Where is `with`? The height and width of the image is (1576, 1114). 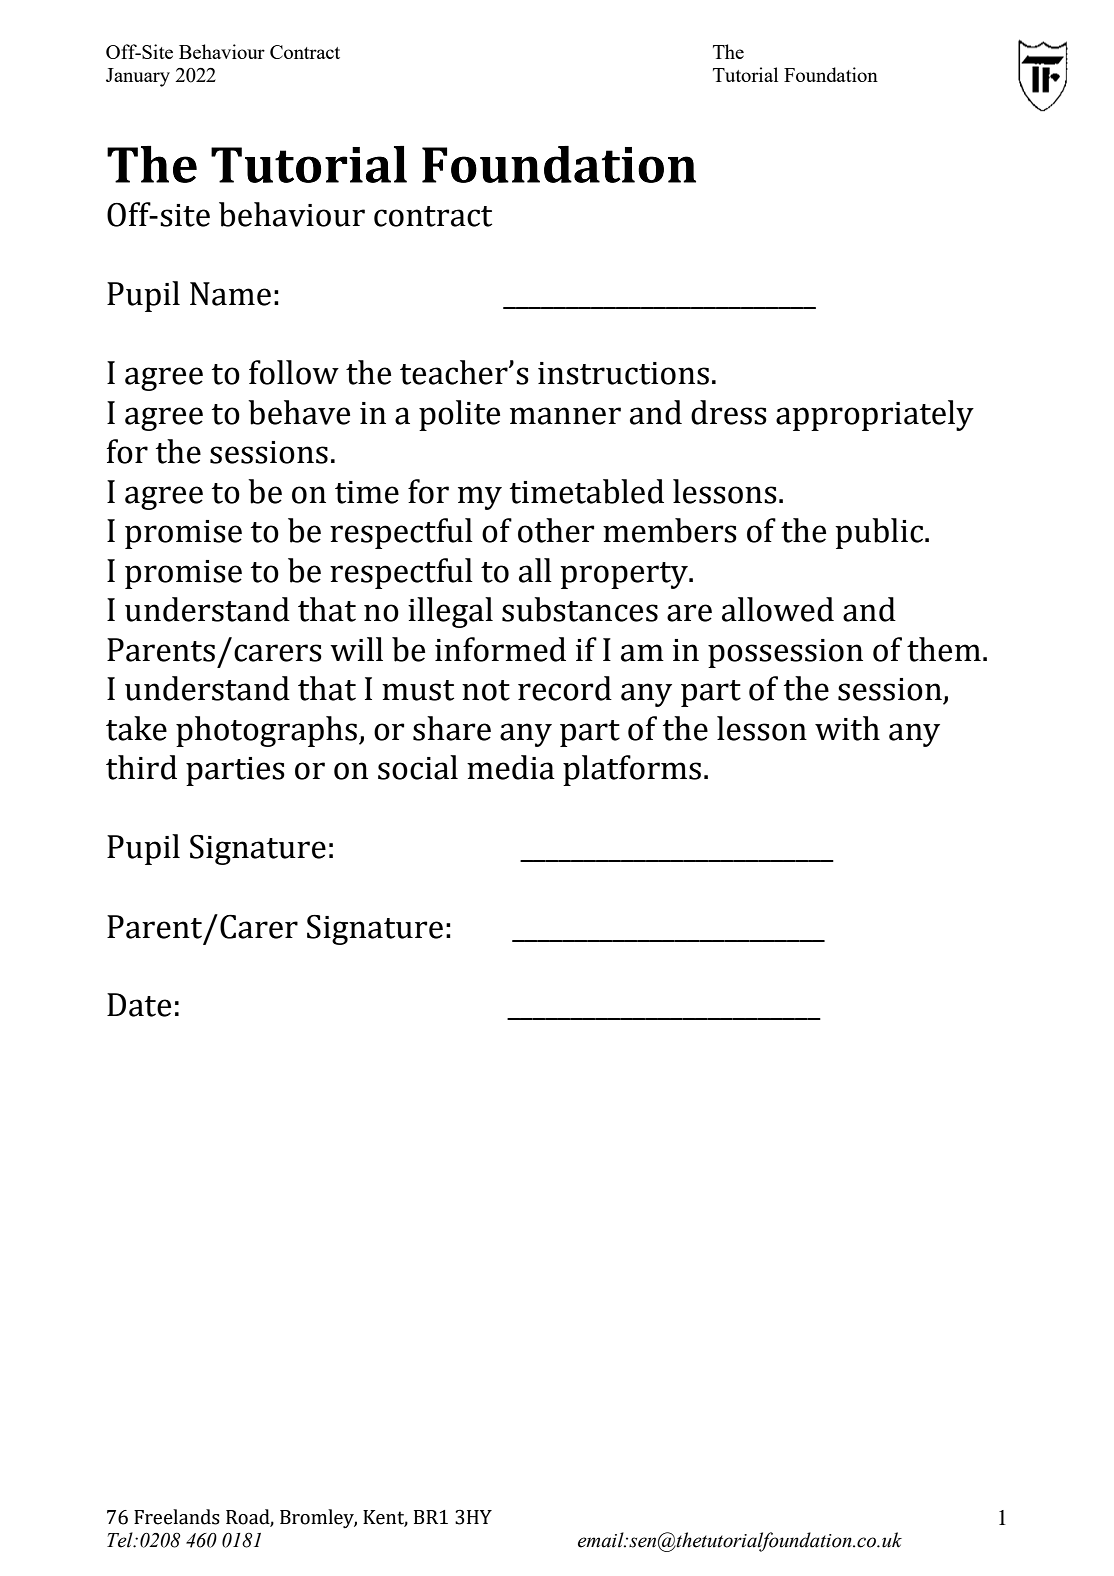 with is located at coordinates (847, 728).
